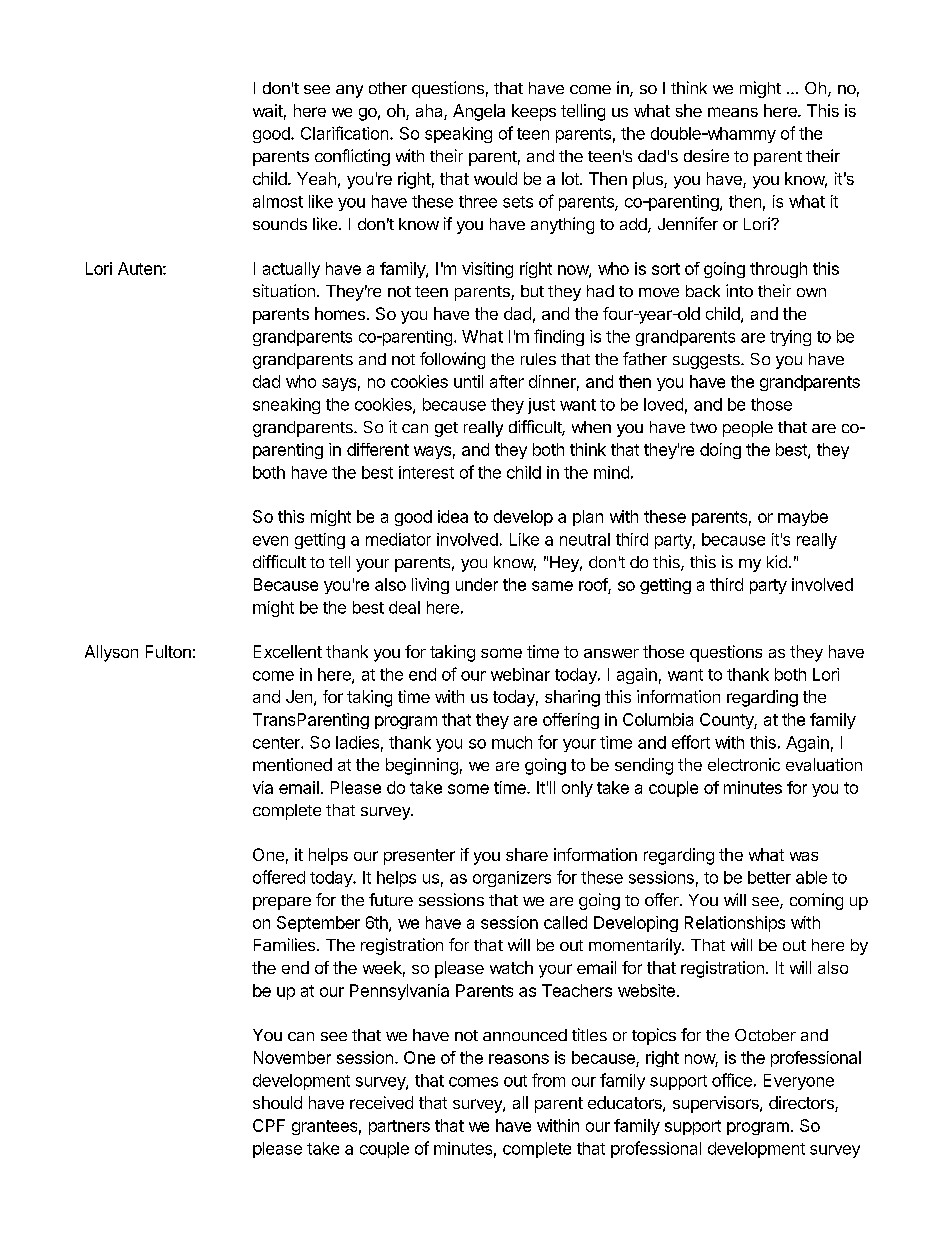 This screenshot has height=1233, width=952. I want to click on even, so click(270, 541).
